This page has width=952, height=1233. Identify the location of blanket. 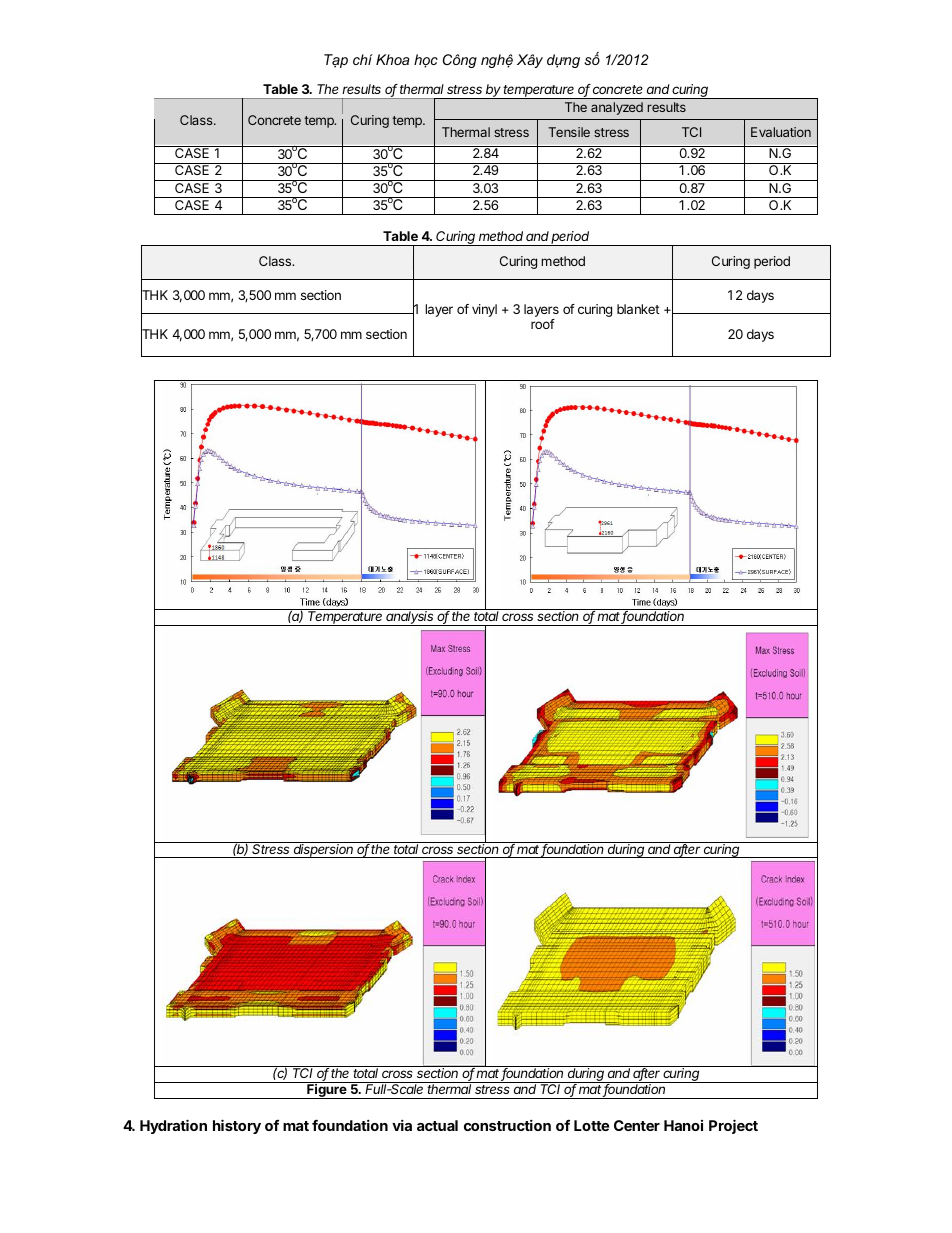
(638, 309).
